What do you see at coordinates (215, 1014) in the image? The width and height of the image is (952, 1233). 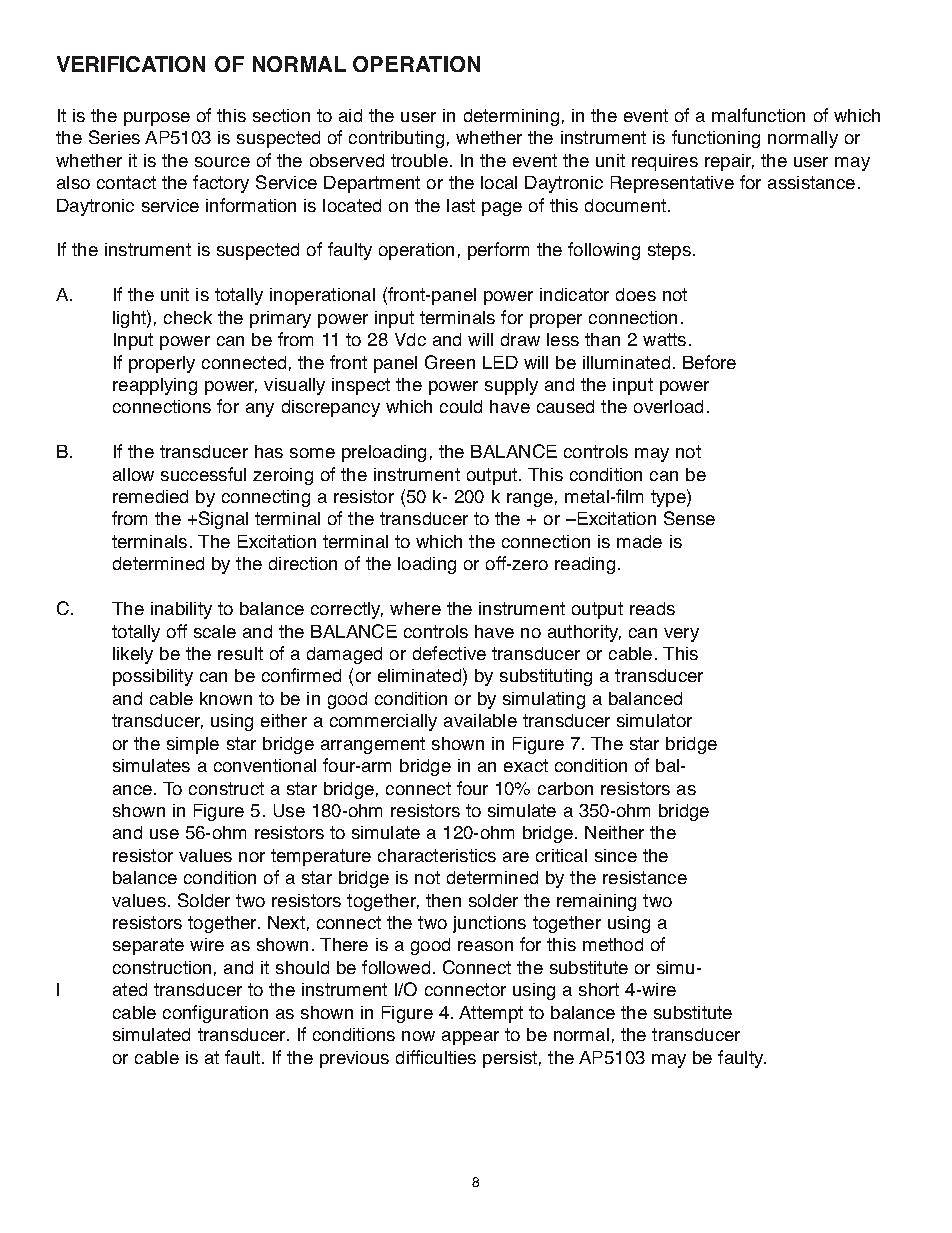 I see `configuration` at bounding box center [215, 1014].
